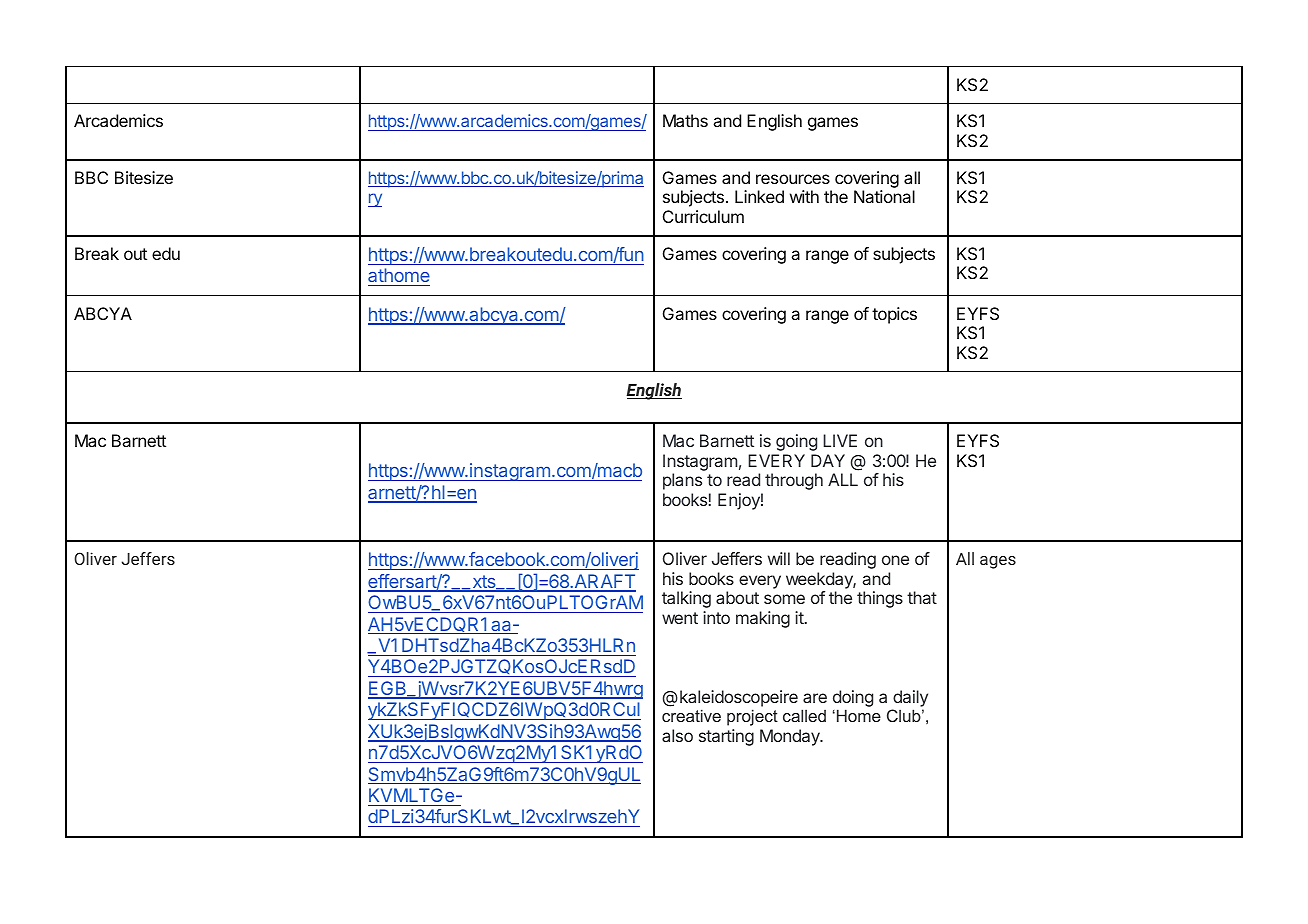 The width and height of the screenshot is (1308, 924). Describe the element at coordinates (853, 698) in the screenshot. I see `doing` at that location.
